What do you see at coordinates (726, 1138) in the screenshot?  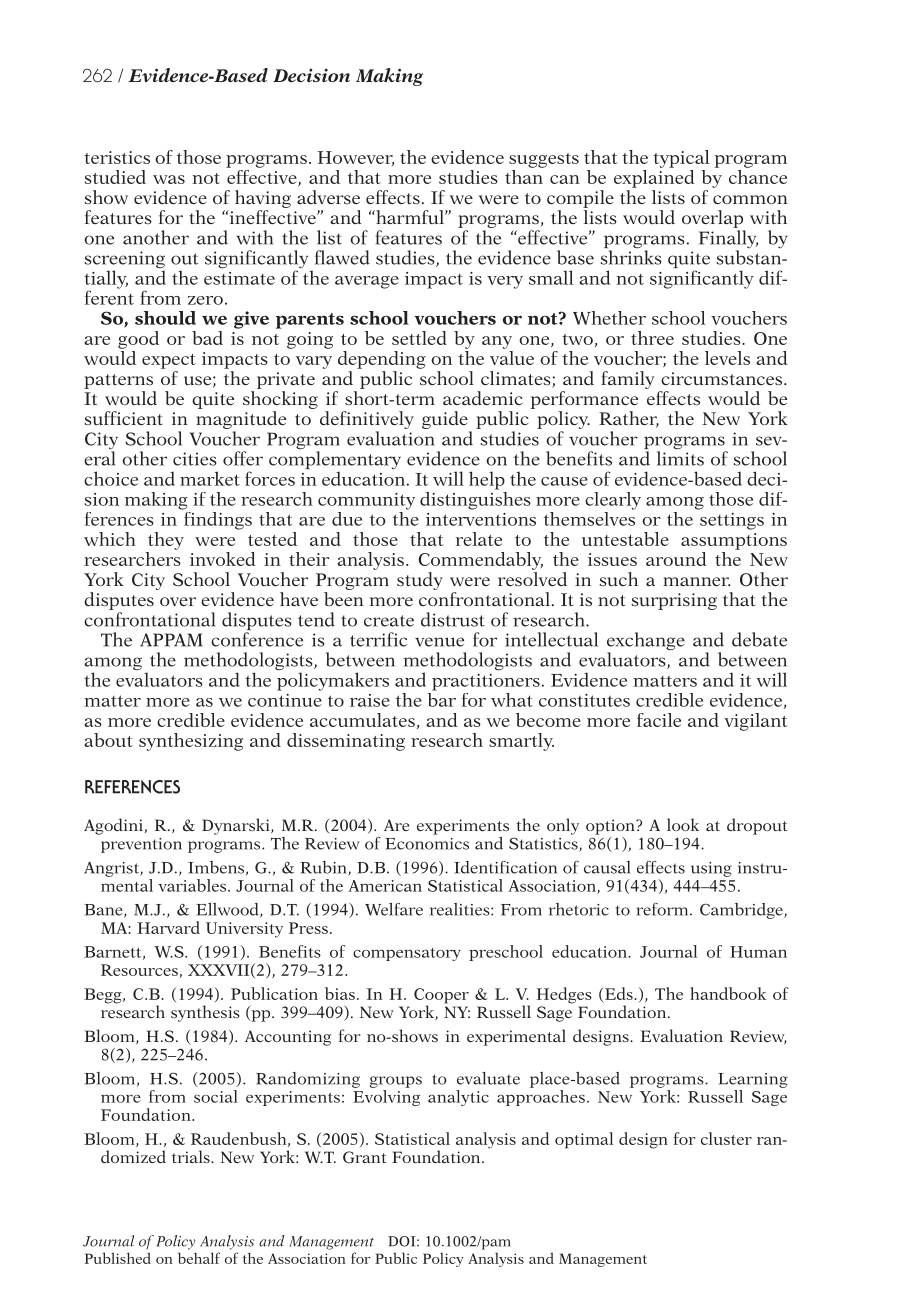 I see `cluster` at bounding box center [726, 1138].
